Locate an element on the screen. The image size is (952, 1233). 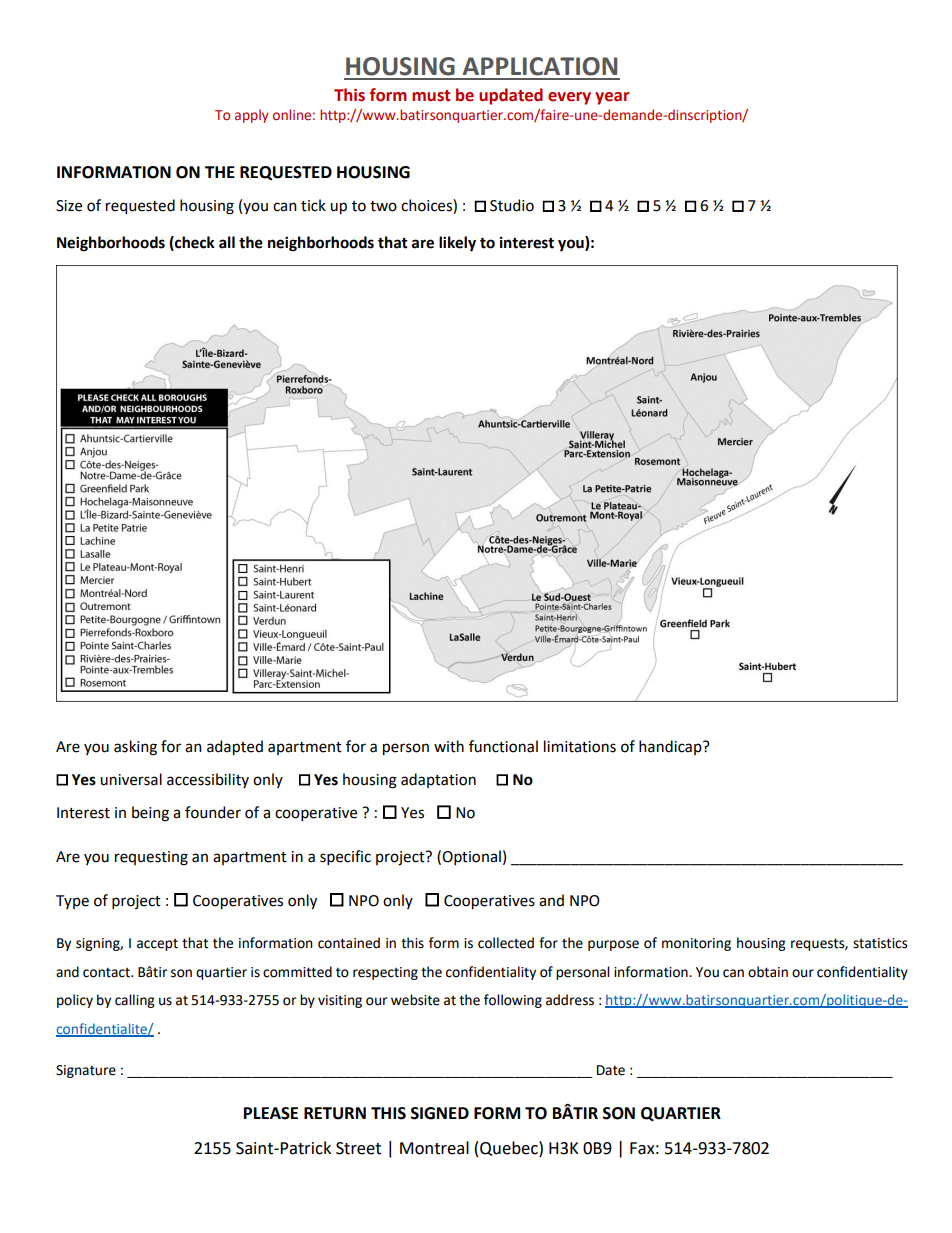
year is located at coordinates (612, 98).
